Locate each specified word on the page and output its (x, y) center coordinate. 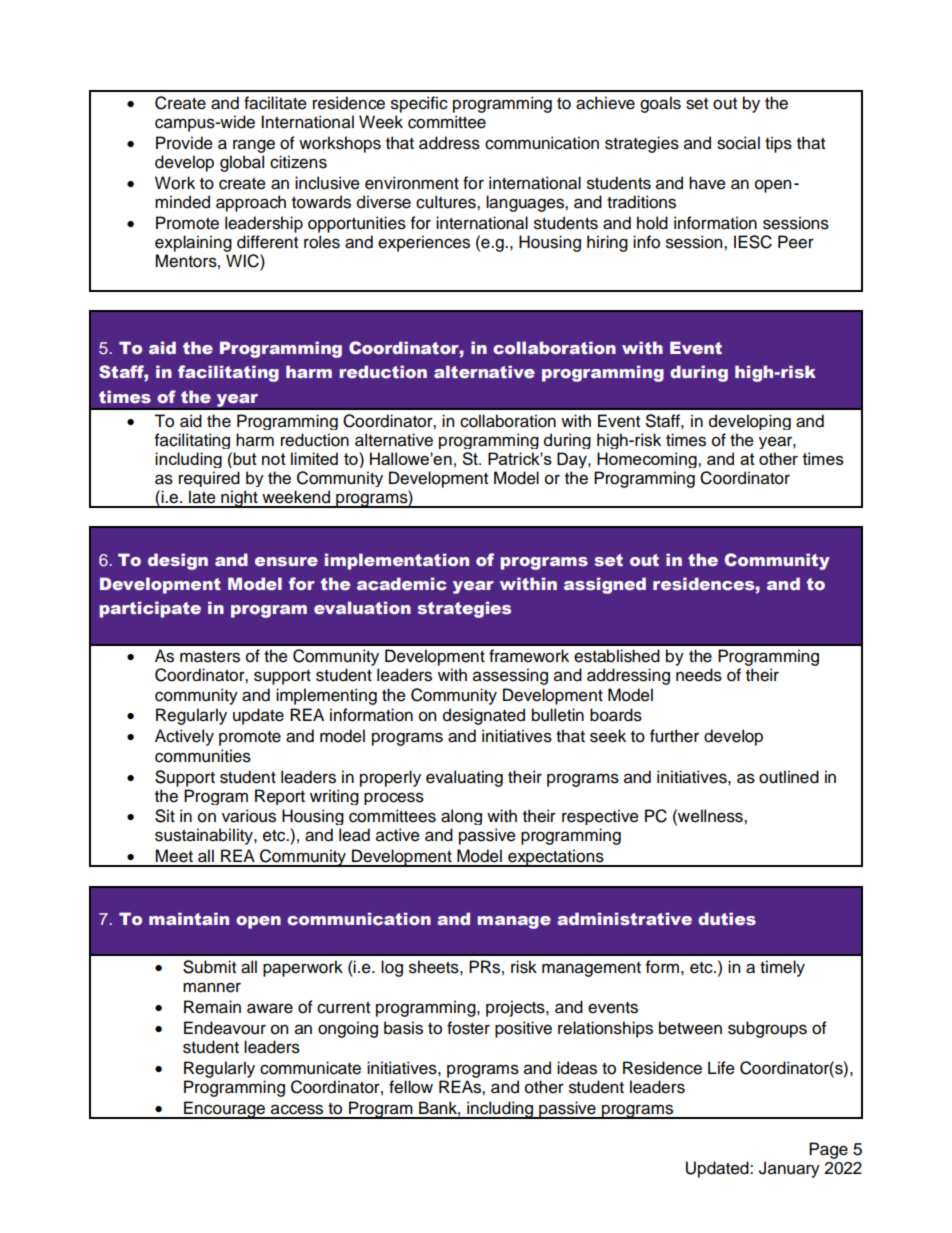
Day (573, 460)
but (245, 458)
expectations (556, 858)
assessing (510, 676)
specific (419, 104)
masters (210, 657)
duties (727, 919)
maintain (189, 918)
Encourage (225, 1110)
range (254, 146)
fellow (411, 1087)
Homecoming (648, 460)
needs (699, 675)
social (738, 143)
